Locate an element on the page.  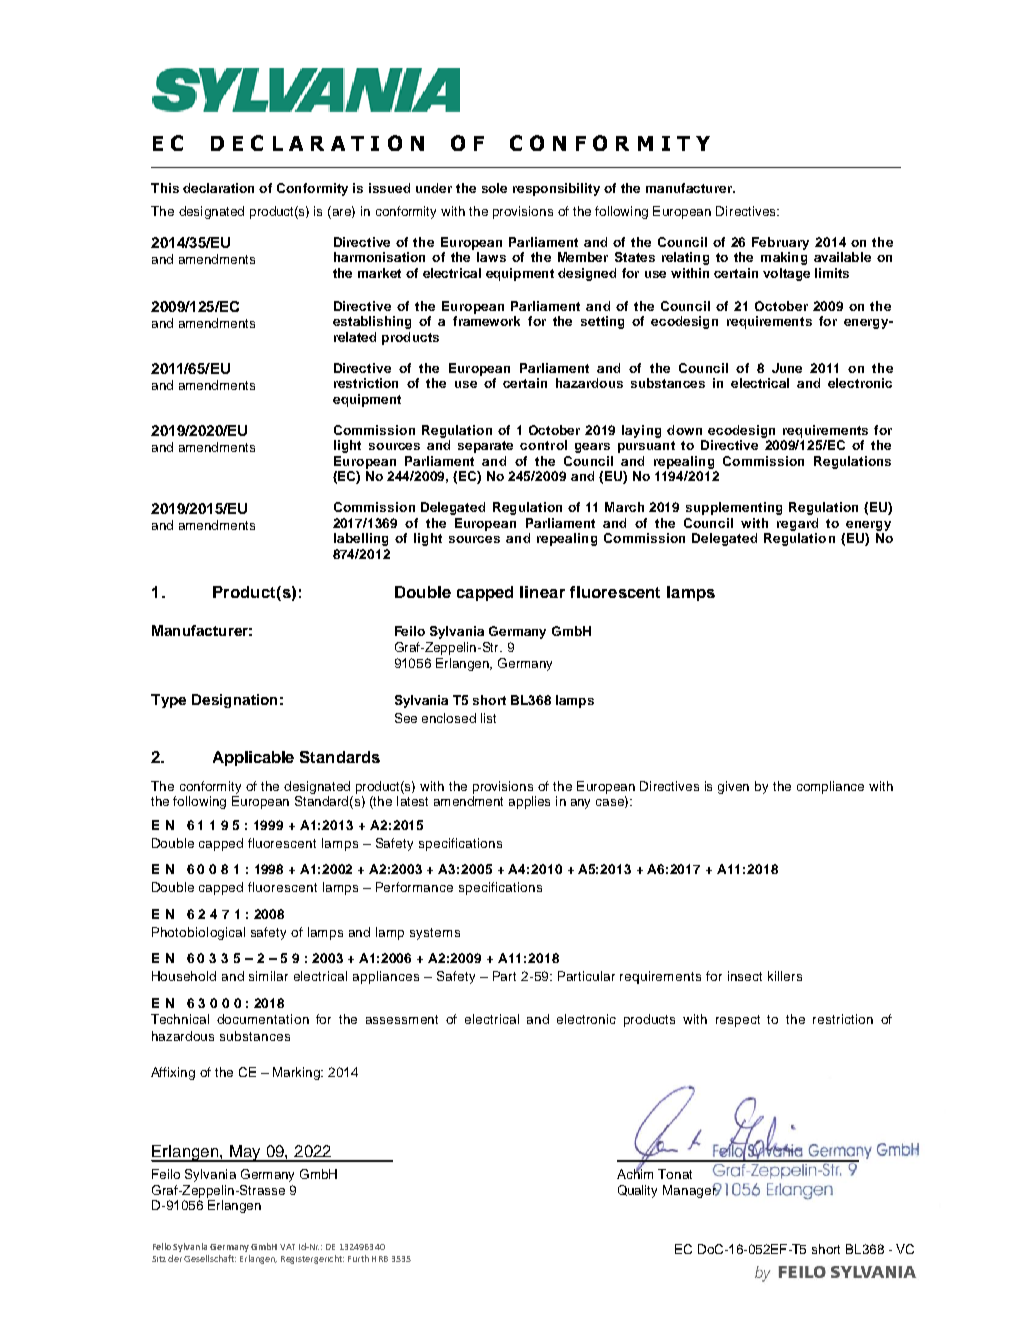
regard is located at coordinates (797, 524).
